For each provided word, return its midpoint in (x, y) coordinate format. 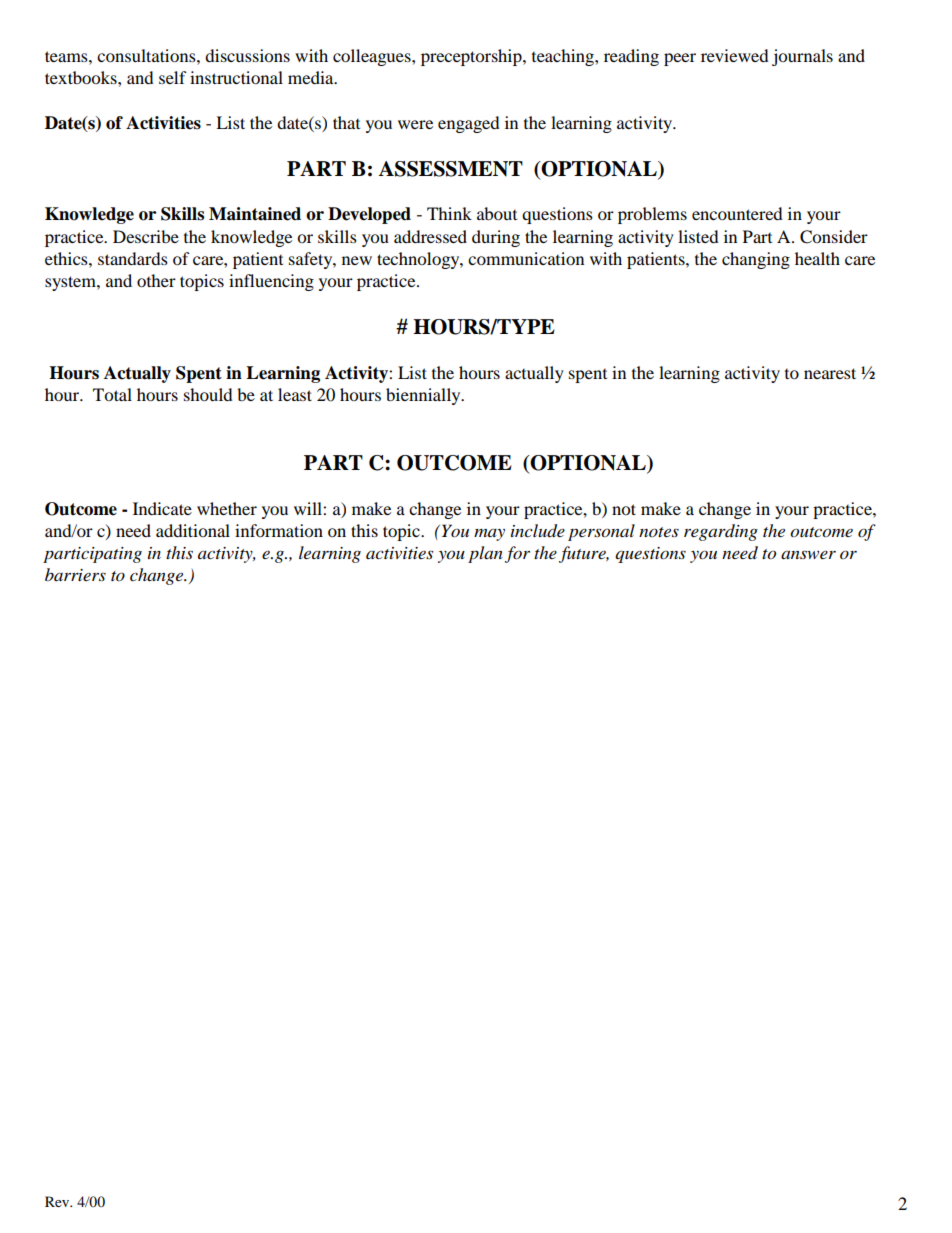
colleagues (373, 57)
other (156, 280)
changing (756, 260)
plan (485, 554)
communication (526, 258)
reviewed (735, 55)
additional (193, 530)
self (173, 77)
